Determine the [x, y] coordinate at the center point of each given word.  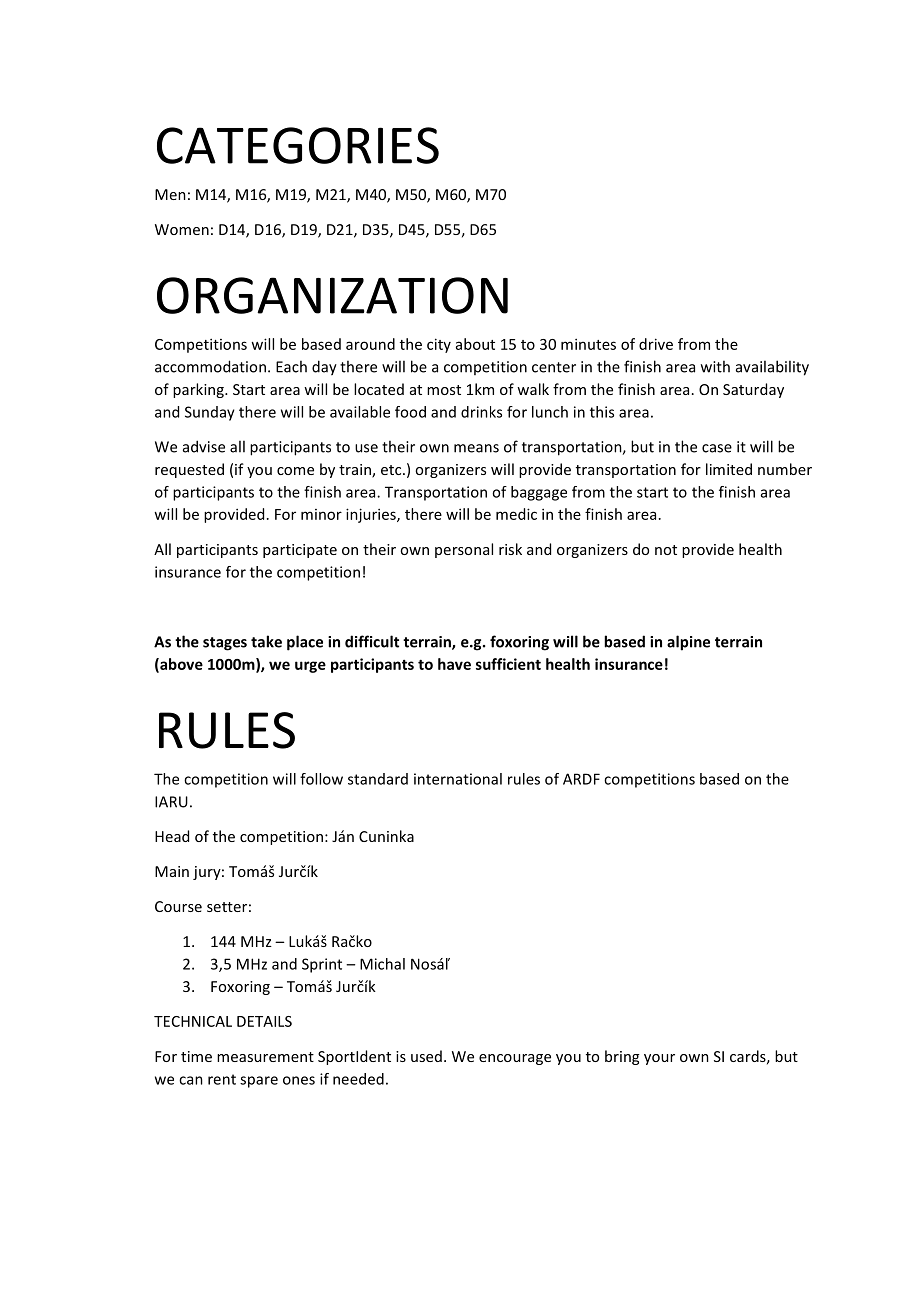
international [458, 779]
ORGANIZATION [332, 295]
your [659, 1059]
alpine [688, 643]
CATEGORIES [298, 145]
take [266, 641]
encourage [515, 1059]
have [454, 664]
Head [172, 836]
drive [656, 344]
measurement [265, 1057]
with [715, 366]
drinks [481, 412]
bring [622, 1057]
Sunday [210, 413]
